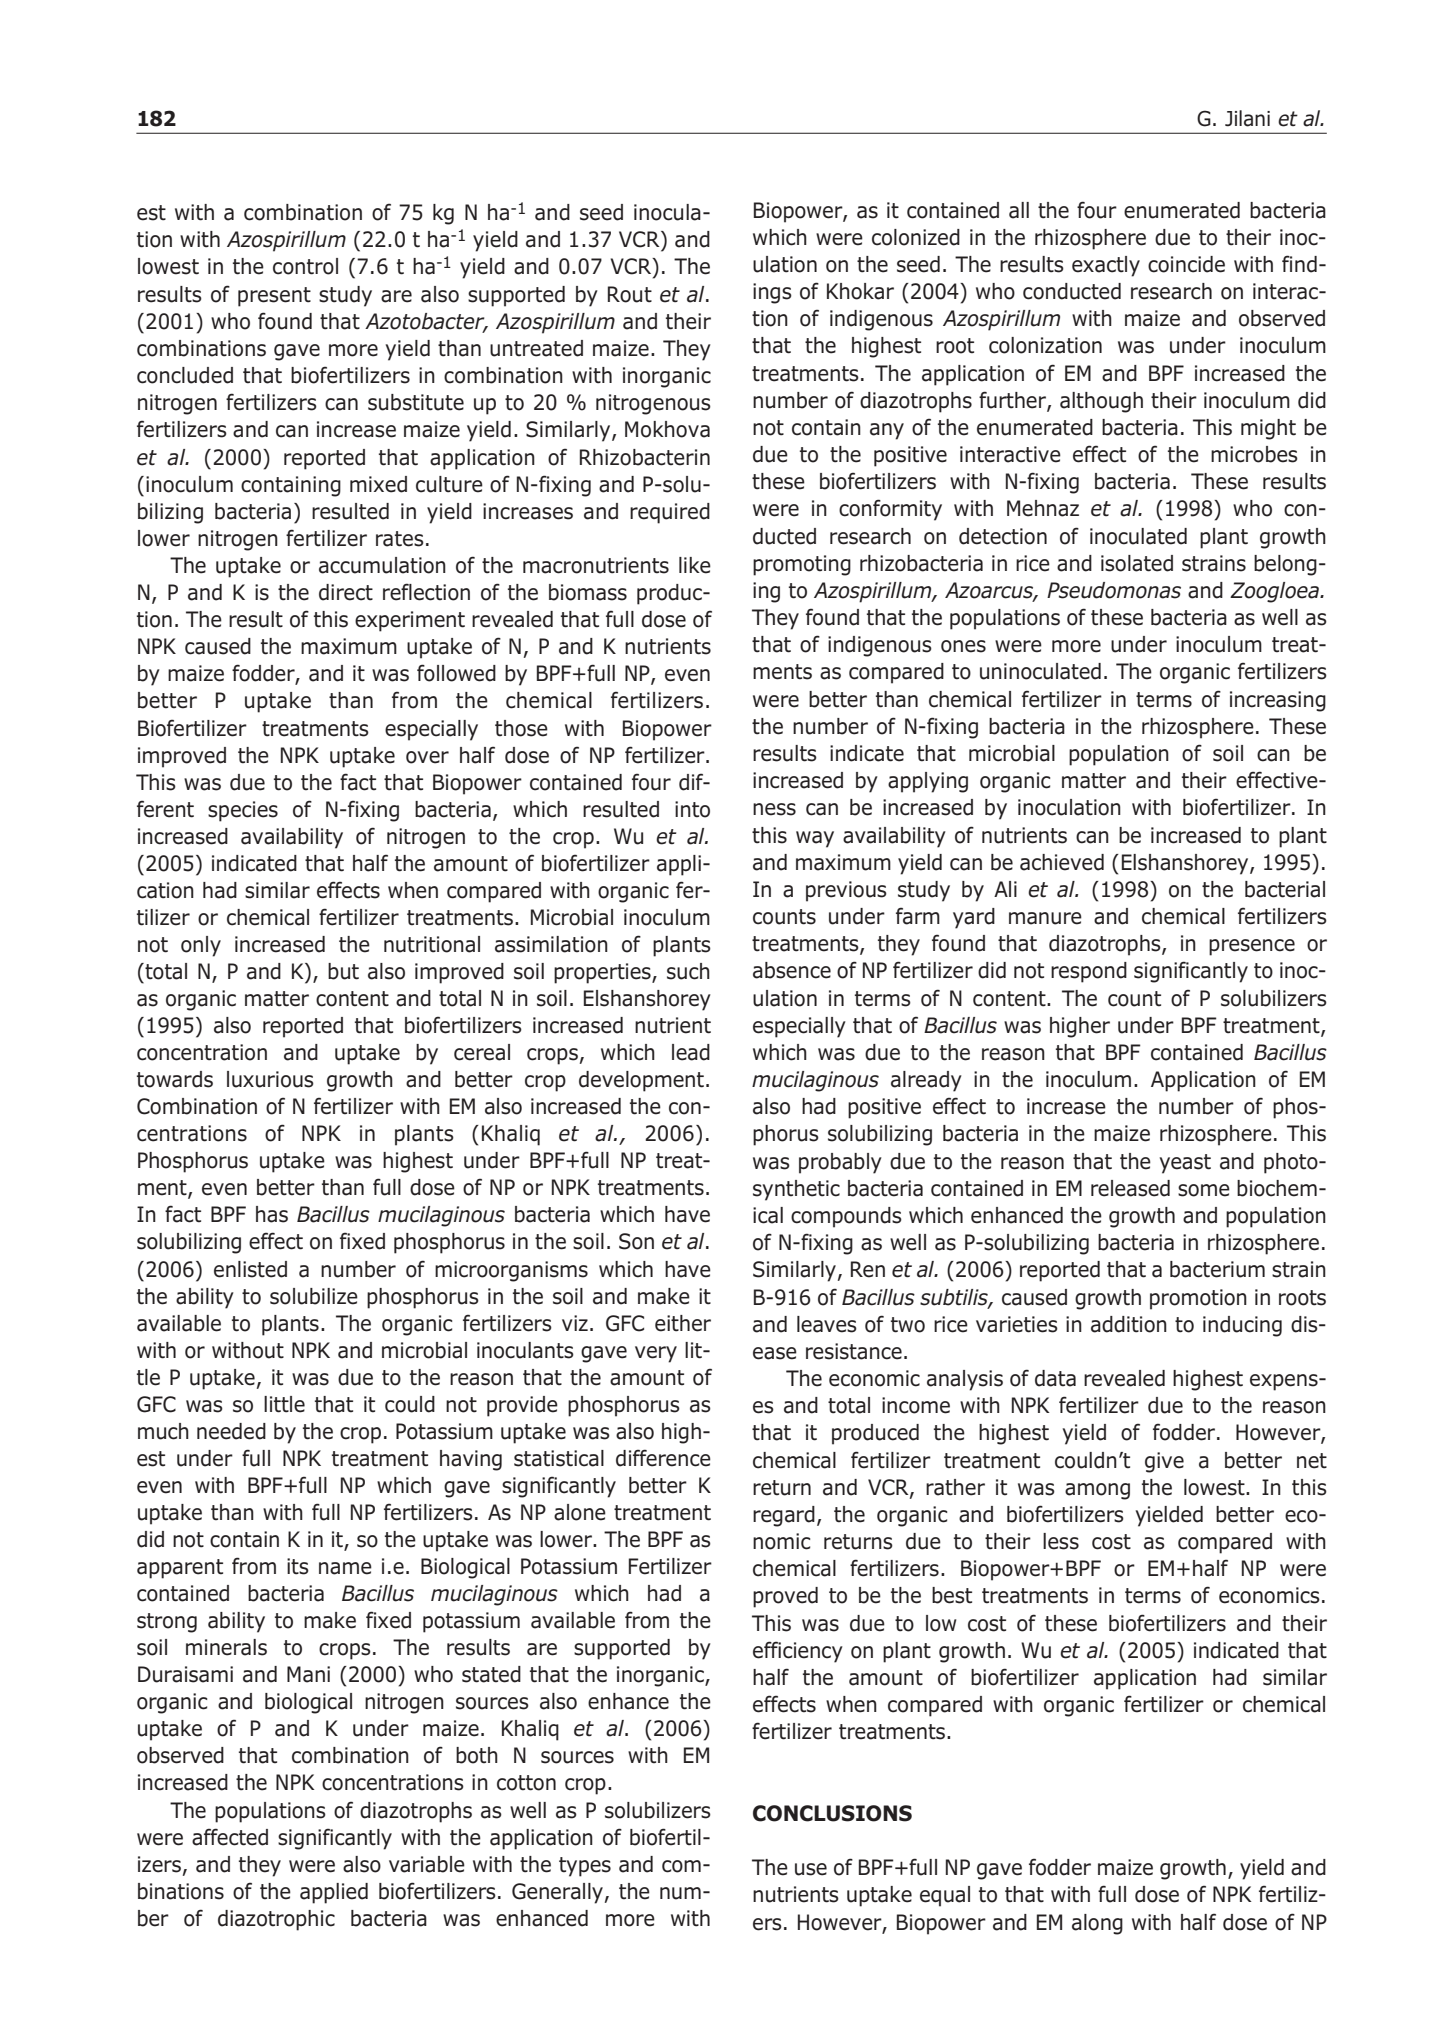  What do you see at coordinates (274, 297) in the image?
I see `present` at bounding box center [274, 297].
